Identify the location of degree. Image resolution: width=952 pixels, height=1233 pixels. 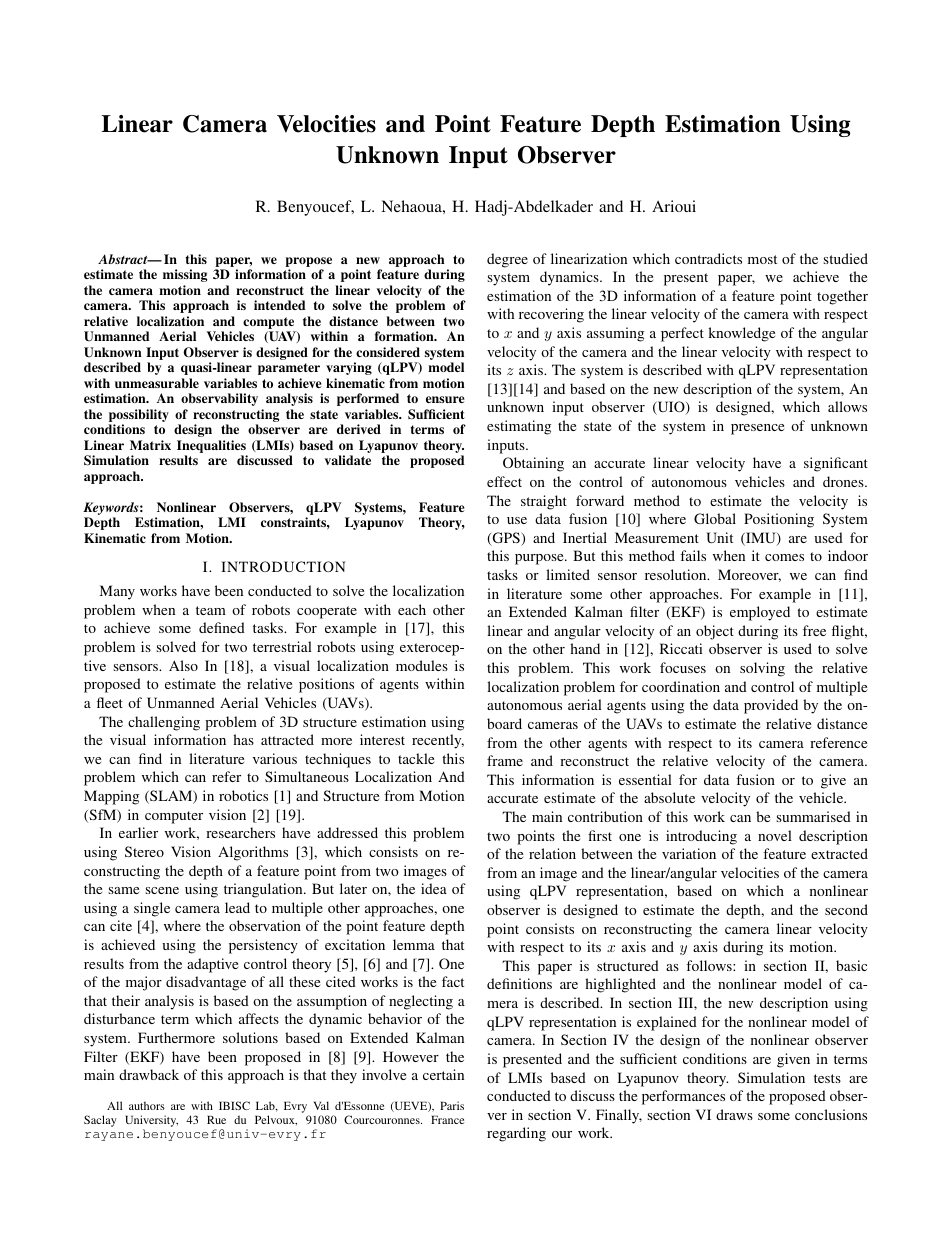
(507, 260).
